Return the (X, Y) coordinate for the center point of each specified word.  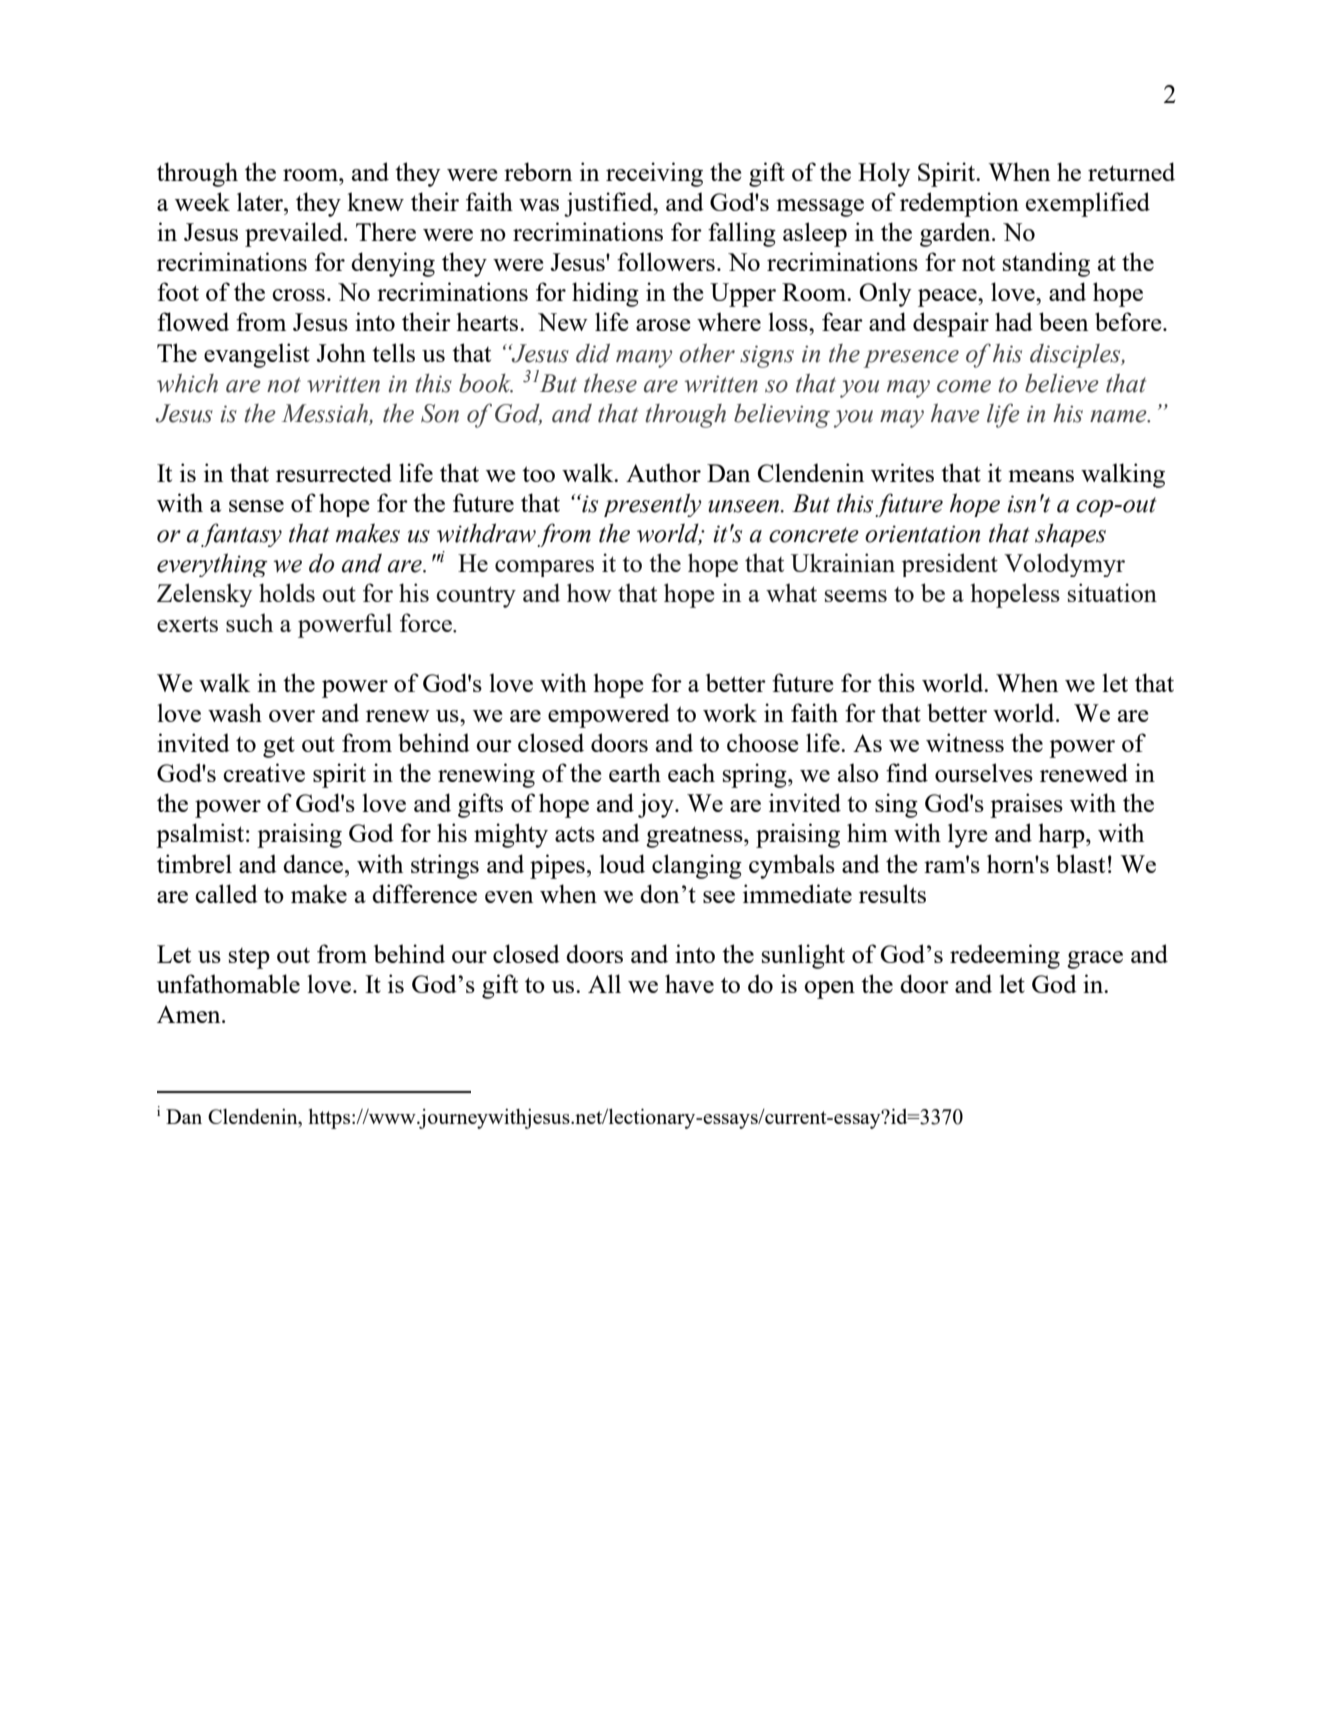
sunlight (803, 956)
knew (375, 201)
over (292, 716)
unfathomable (228, 983)
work (730, 712)
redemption (959, 204)
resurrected (334, 472)
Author (663, 472)
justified (609, 204)
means (1041, 476)
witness (965, 742)
